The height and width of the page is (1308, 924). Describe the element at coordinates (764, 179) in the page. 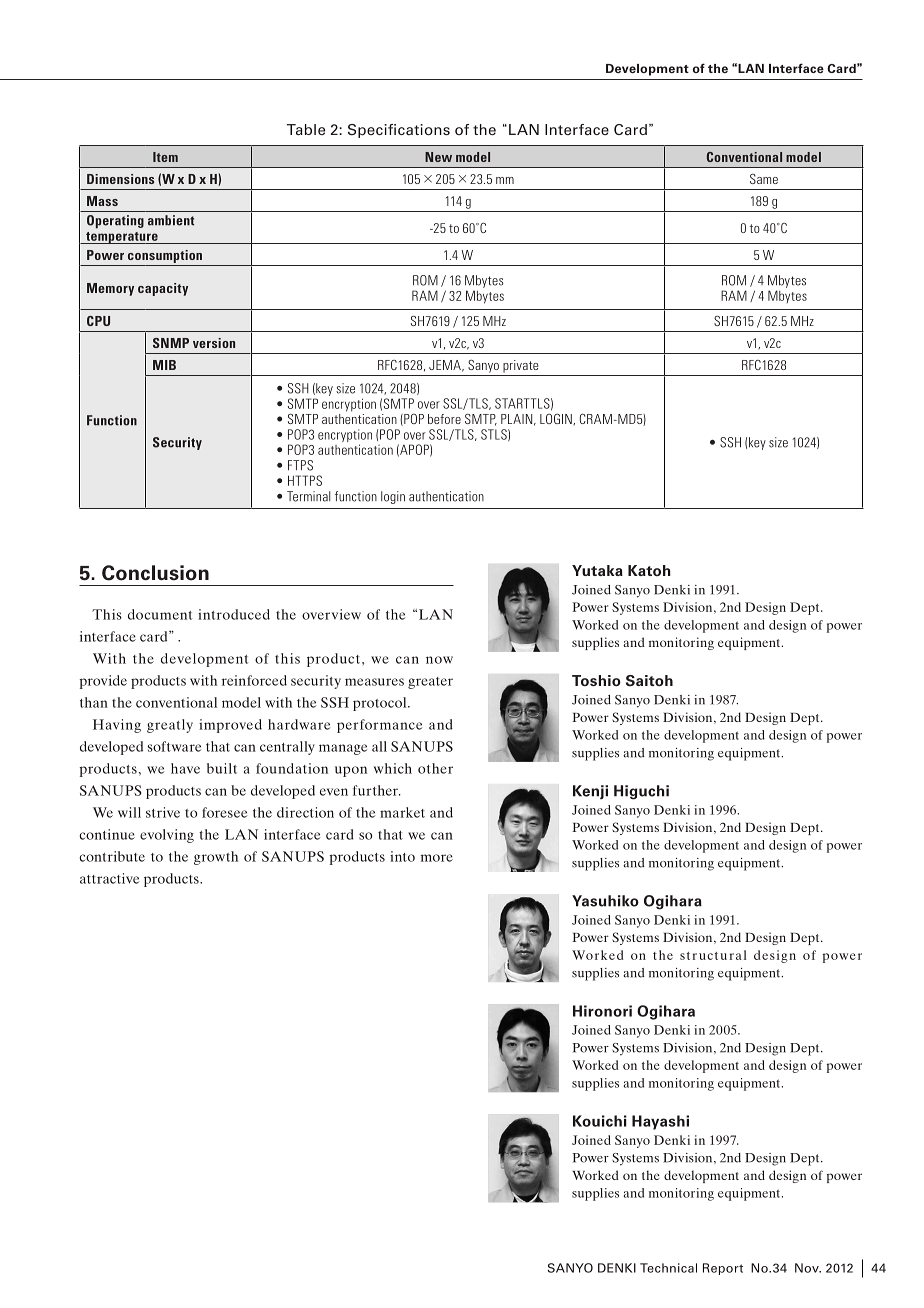

I see `Same` at that location.
